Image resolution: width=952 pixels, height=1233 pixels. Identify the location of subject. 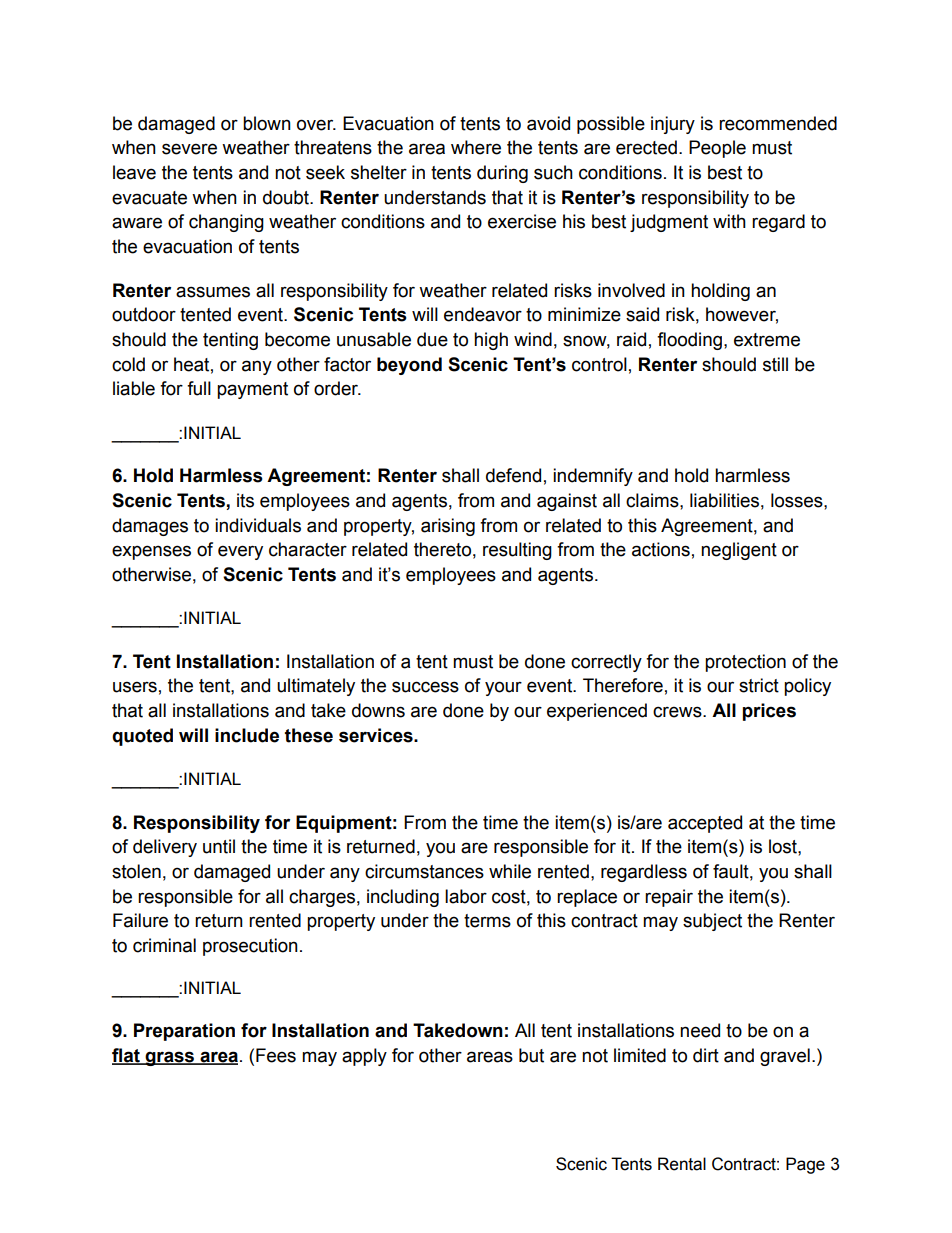
(712, 922).
